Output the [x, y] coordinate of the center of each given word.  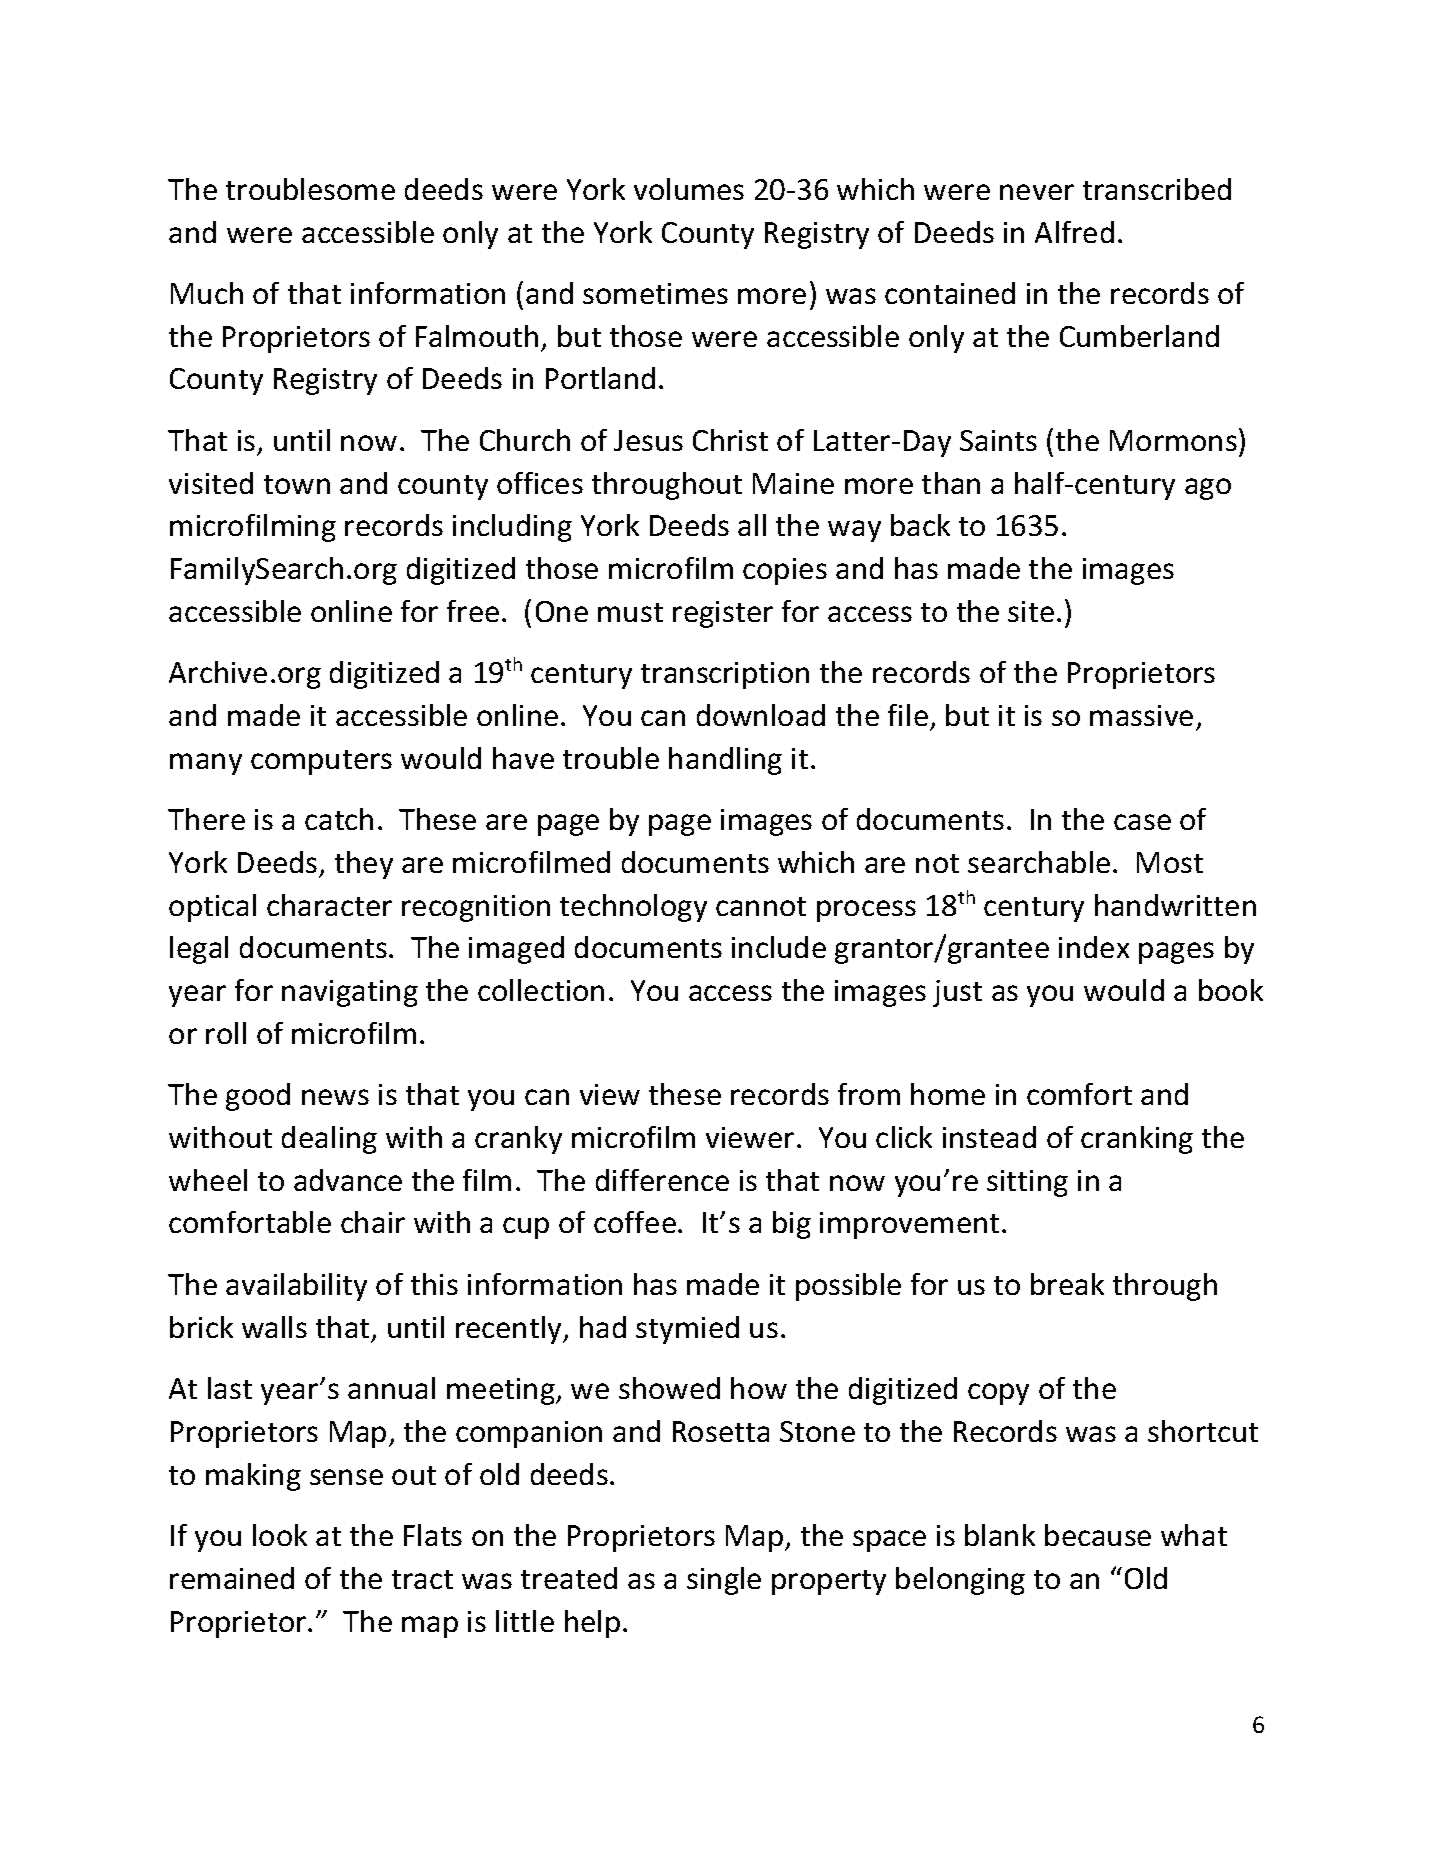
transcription [725, 675]
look [280, 1535]
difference [662, 1180]
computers [321, 762]
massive [1141, 715]
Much [207, 293]
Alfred [1074, 232]
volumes [689, 189]
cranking [1137, 1140]
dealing [329, 1140]
